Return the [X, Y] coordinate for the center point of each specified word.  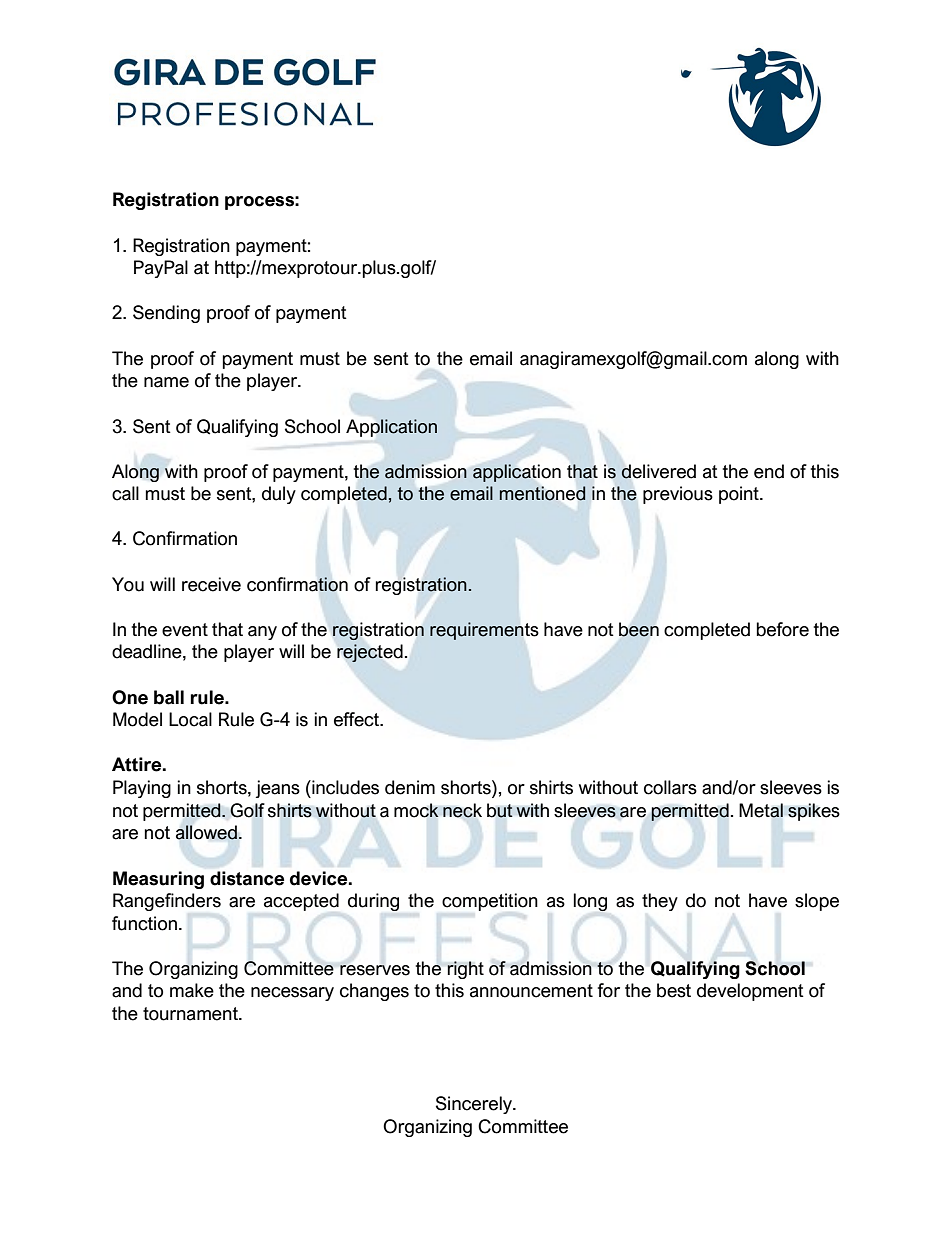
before [782, 629]
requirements [484, 631]
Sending [166, 314]
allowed [206, 832]
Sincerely [475, 1105]
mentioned [542, 493]
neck [462, 810]
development [750, 992]
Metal [761, 810]
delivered [658, 471]
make [192, 990]
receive [211, 584]
